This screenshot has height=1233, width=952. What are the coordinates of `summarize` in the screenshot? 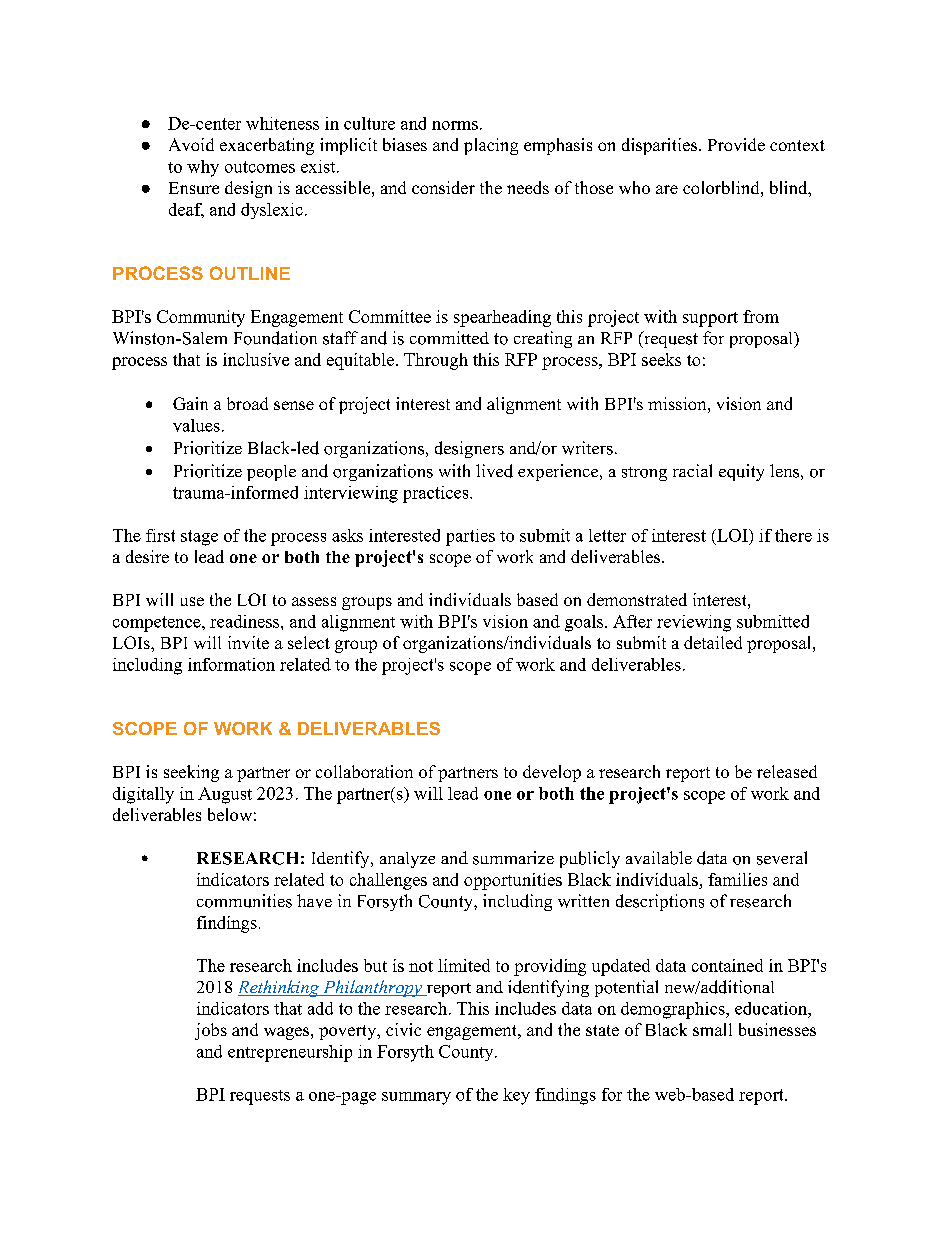 It's located at (513, 858).
